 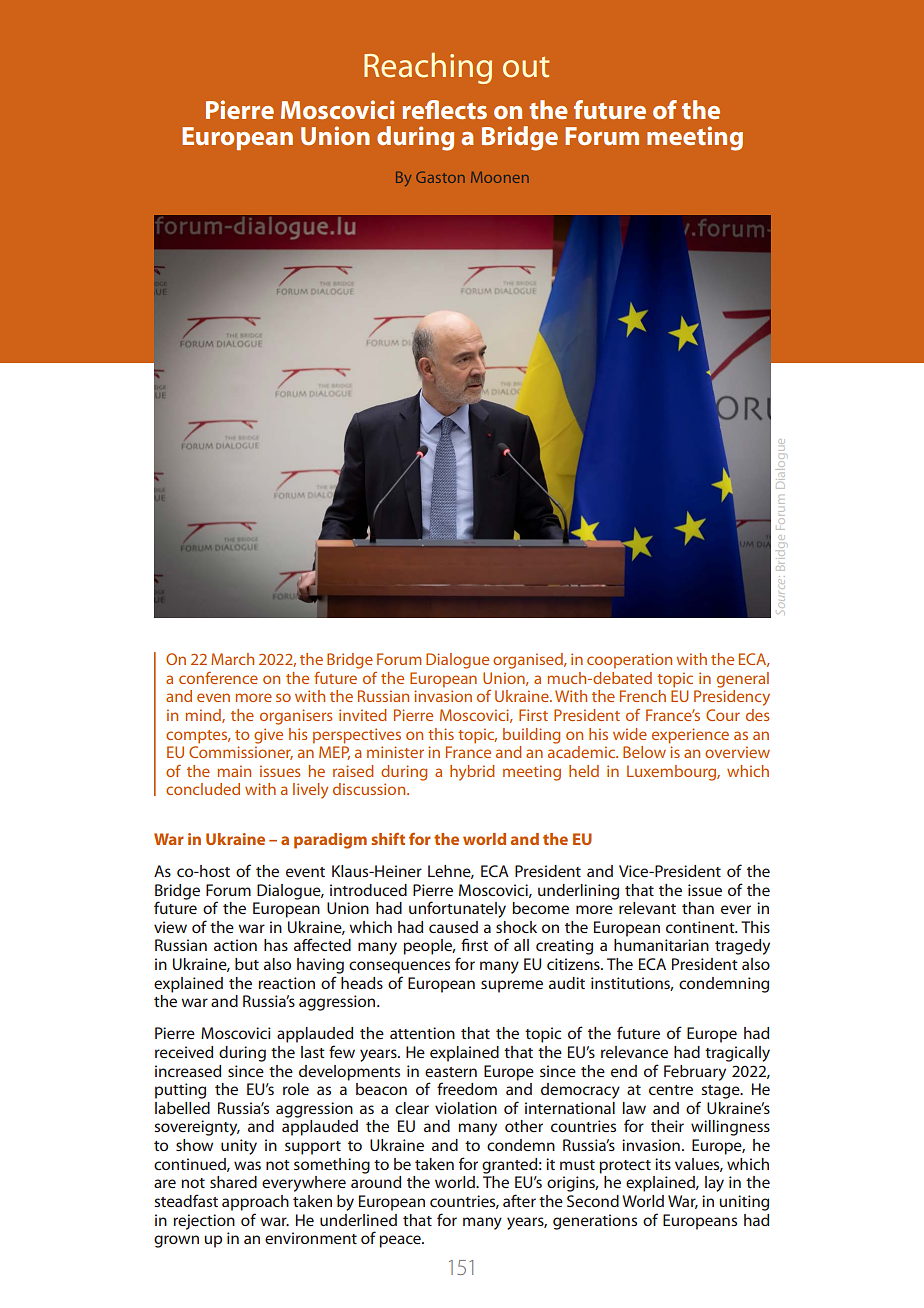 What do you see at coordinates (232, 659) in the screenshot?
I see `March` at bounding box center [232, 659].
